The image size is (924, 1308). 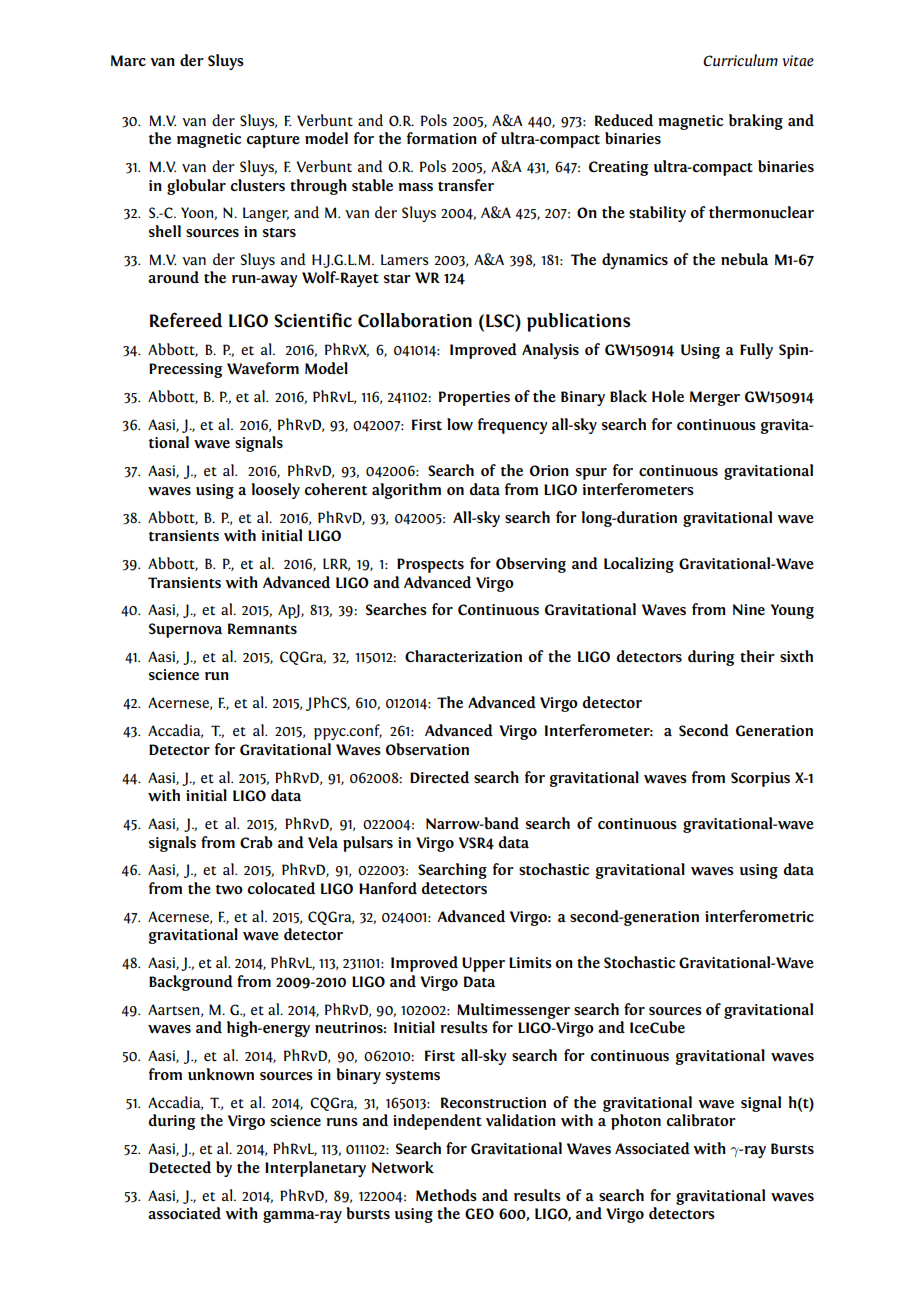 What do you see at coordinates (180, 1167) in the page?
I see `Detected` at bounding box center [180, 1167].
